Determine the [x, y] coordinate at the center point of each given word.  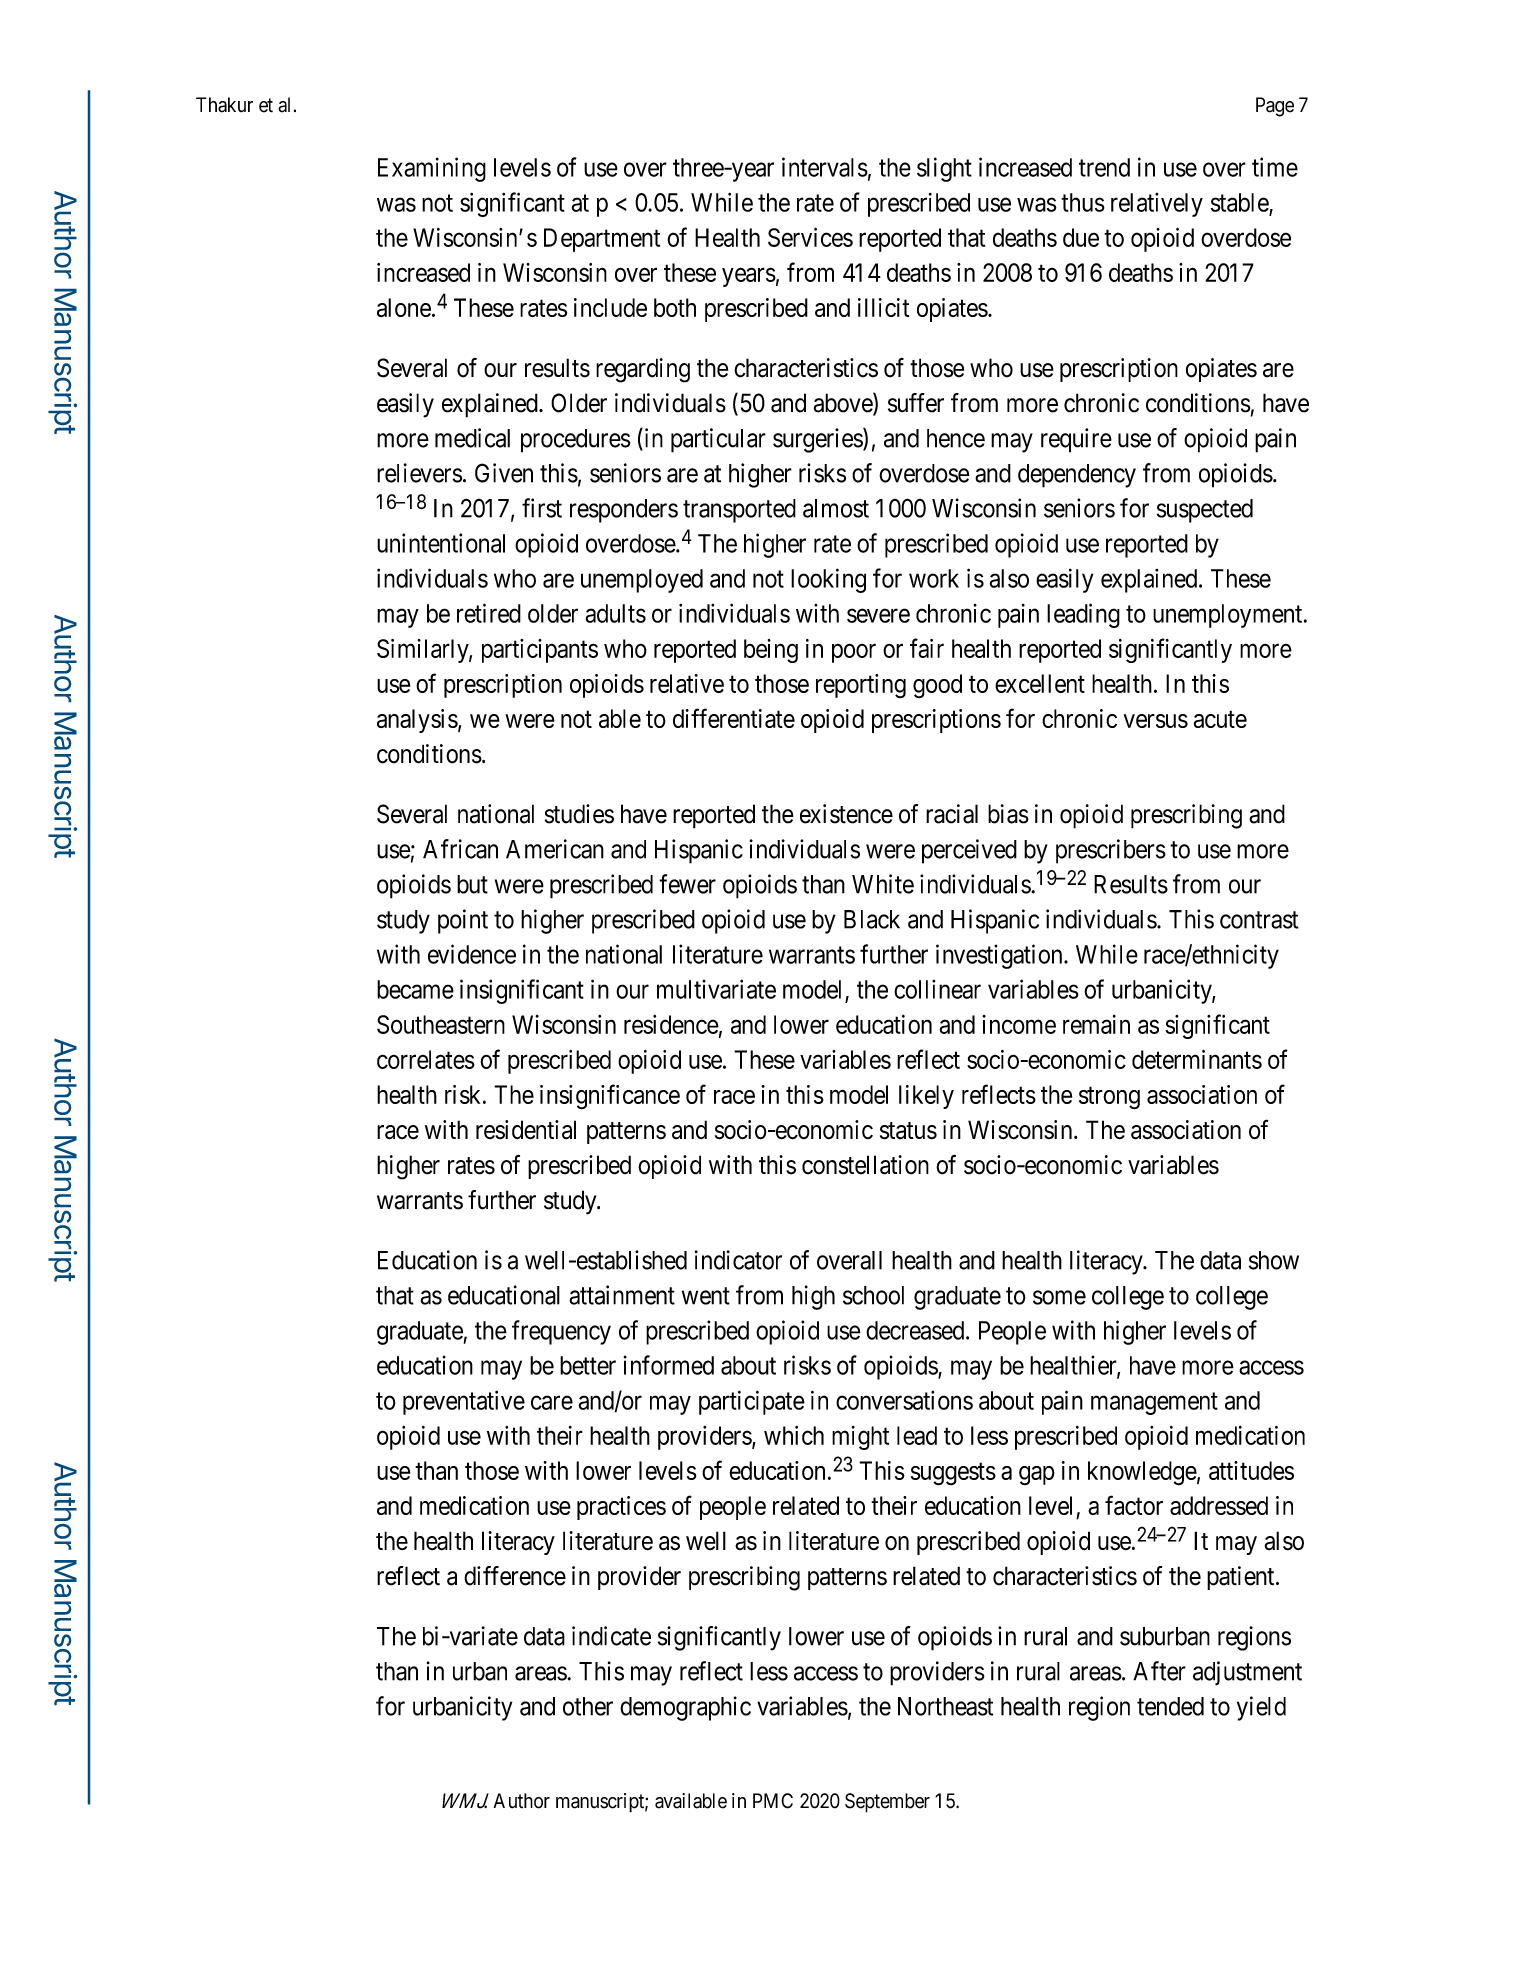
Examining [432, 169]
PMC [773, 1801]
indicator [738, 1260]
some [1059, 1297]
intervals [825, 167]
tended [1170, 1706]
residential [526, 1130]
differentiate [734, 718]
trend [1104, 167]
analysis [417, 721]
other [588, 1706]
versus [1156, 721]
